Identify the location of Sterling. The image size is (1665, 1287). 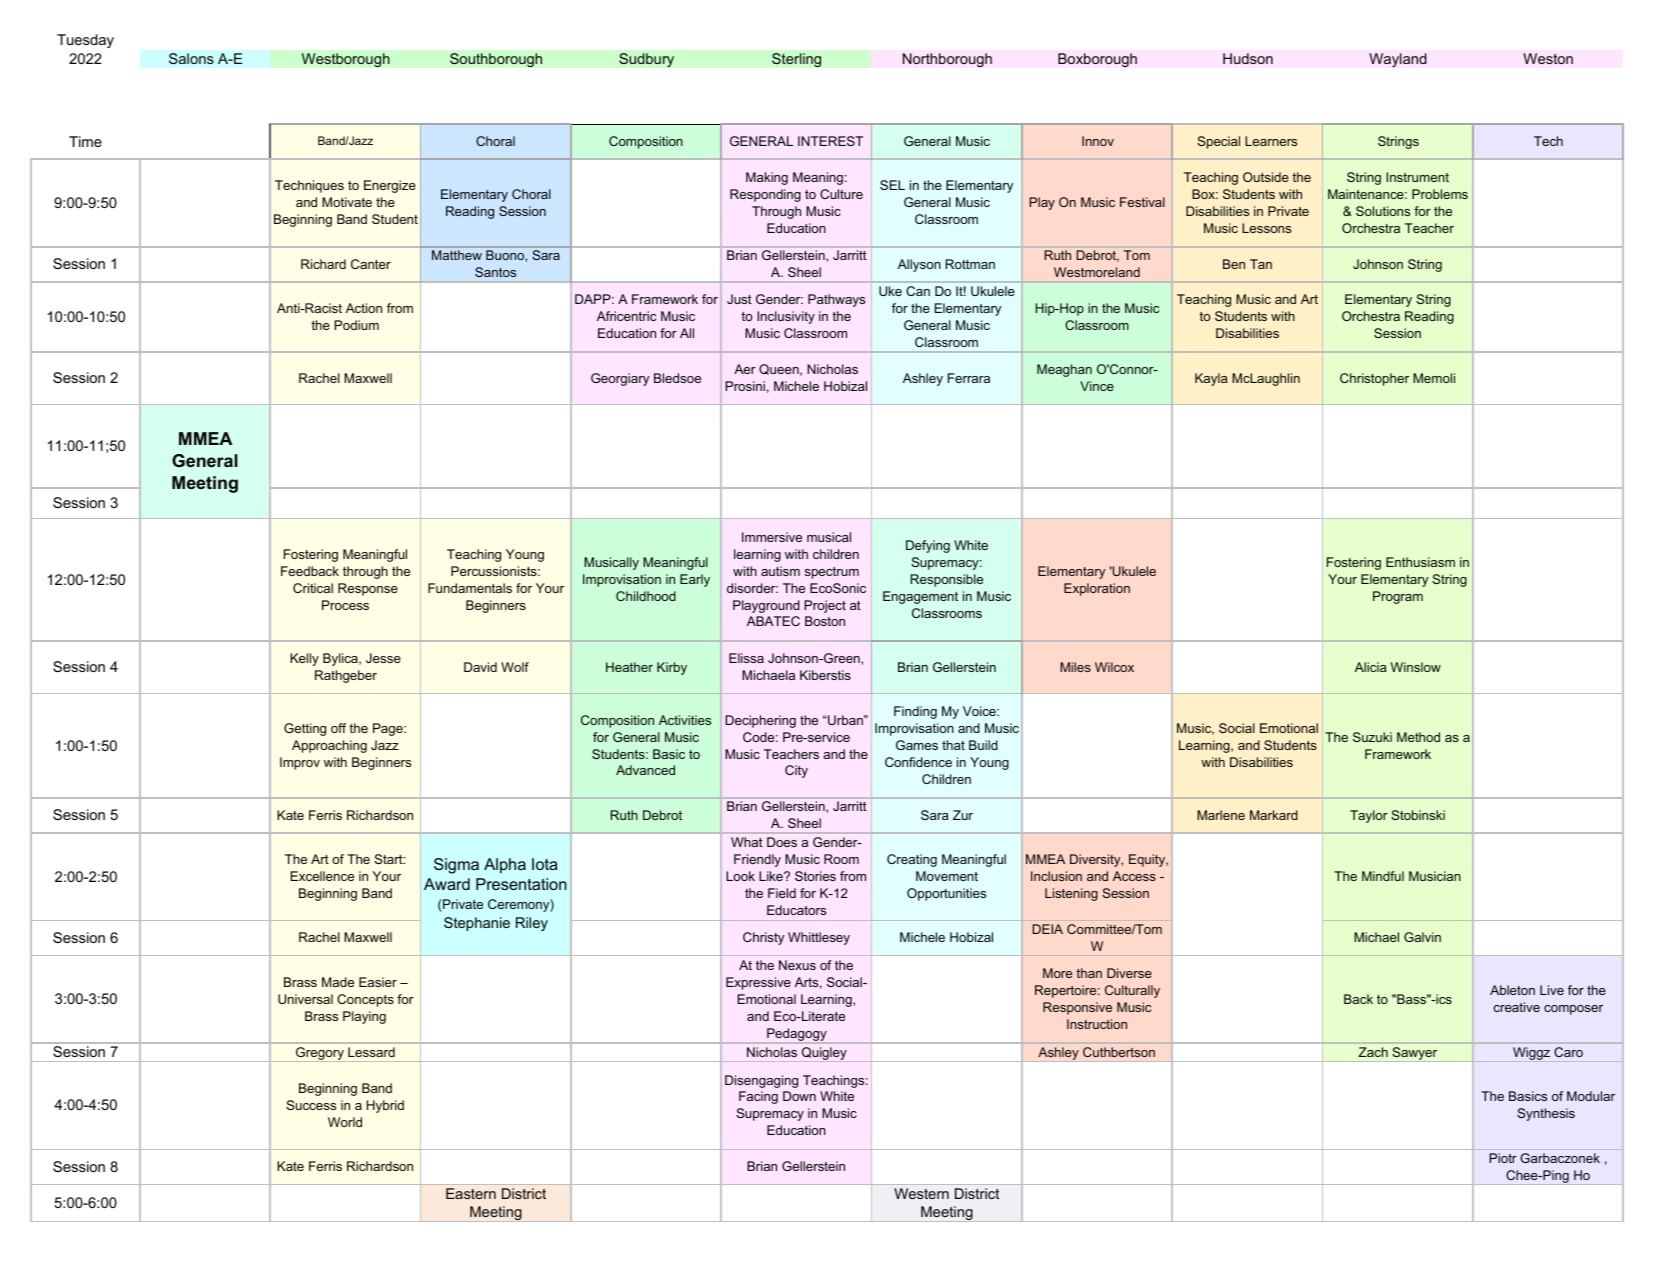
(796, 60).
